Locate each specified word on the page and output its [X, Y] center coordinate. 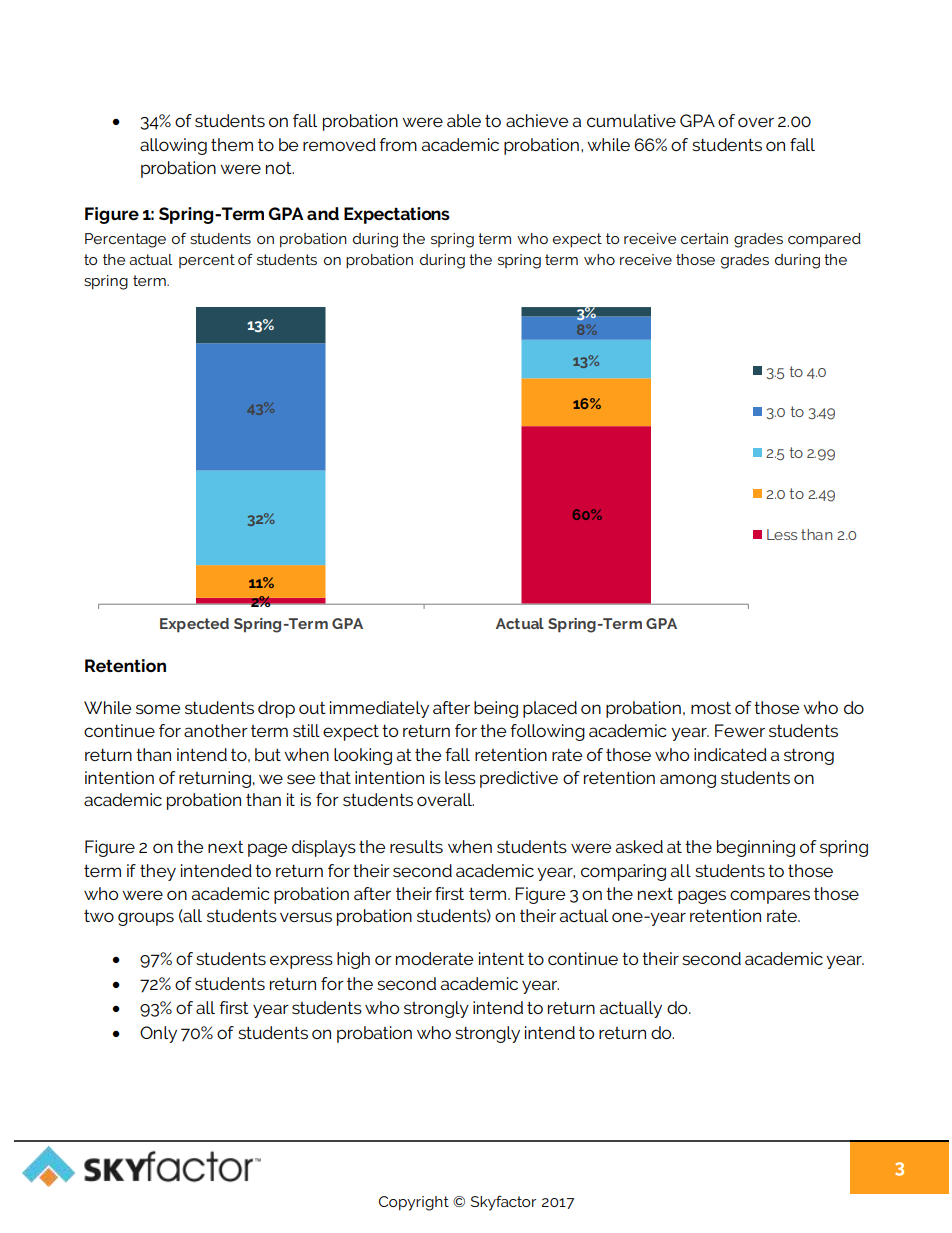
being [496, 709]
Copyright [414, 1203]
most [711, 707]
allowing [173, 146]
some [158, 709]
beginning [756, 848]
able [464, 120]
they [158, 872]
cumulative [631, 120]
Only [158, 1034]
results [416, 846]
